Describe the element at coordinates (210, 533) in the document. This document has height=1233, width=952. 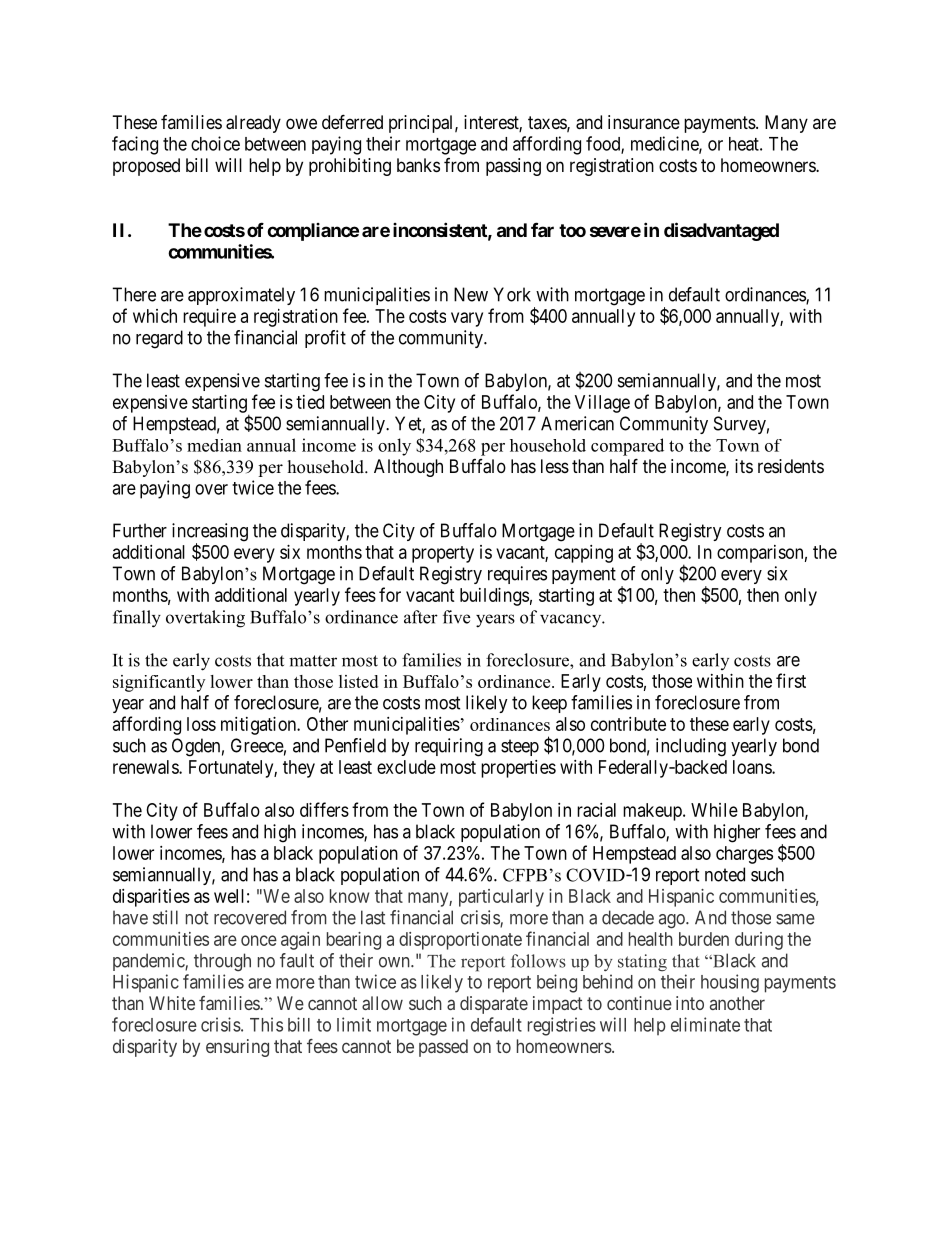
I see `increasing` at that location.
